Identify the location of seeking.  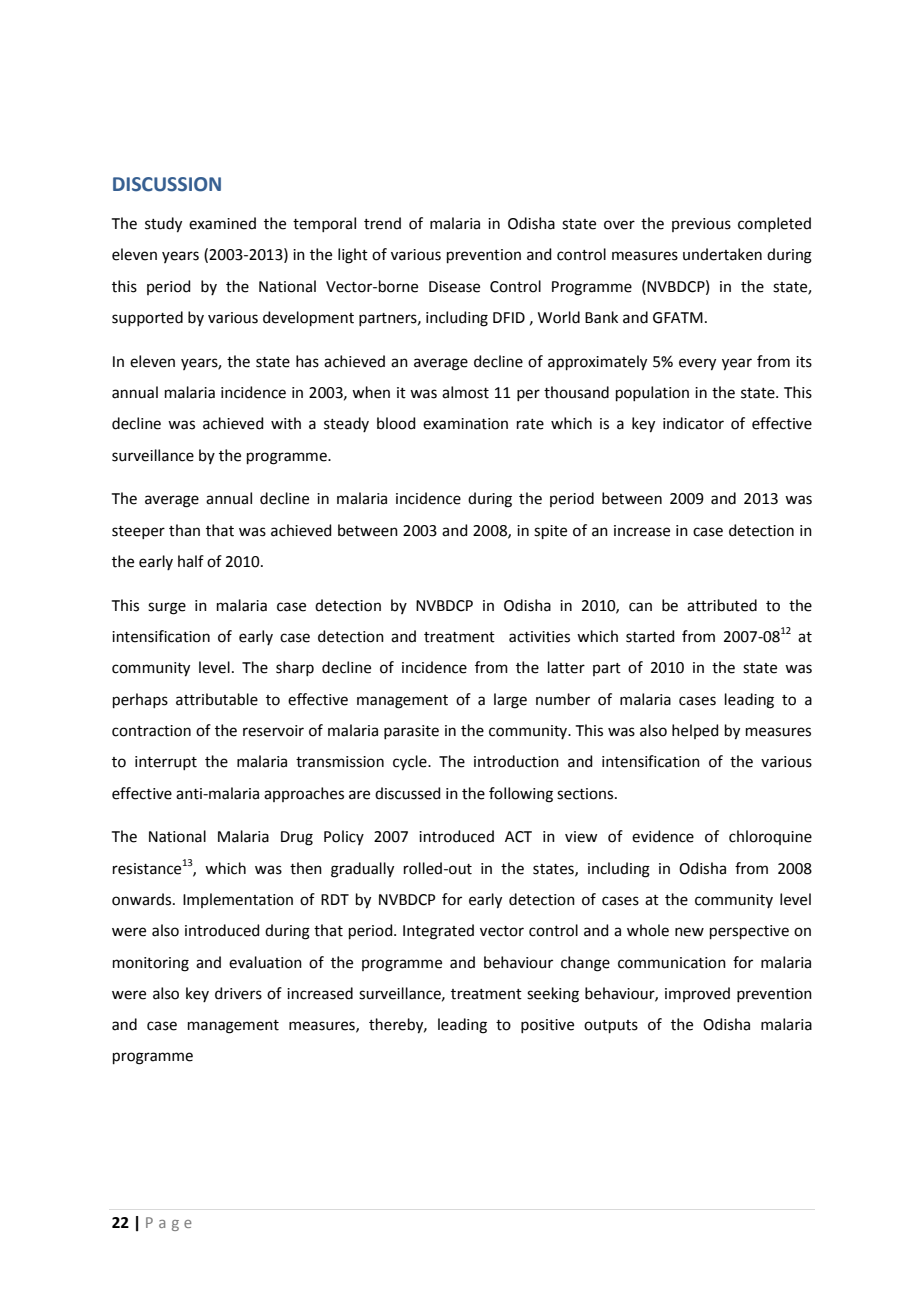
(553, 995).
